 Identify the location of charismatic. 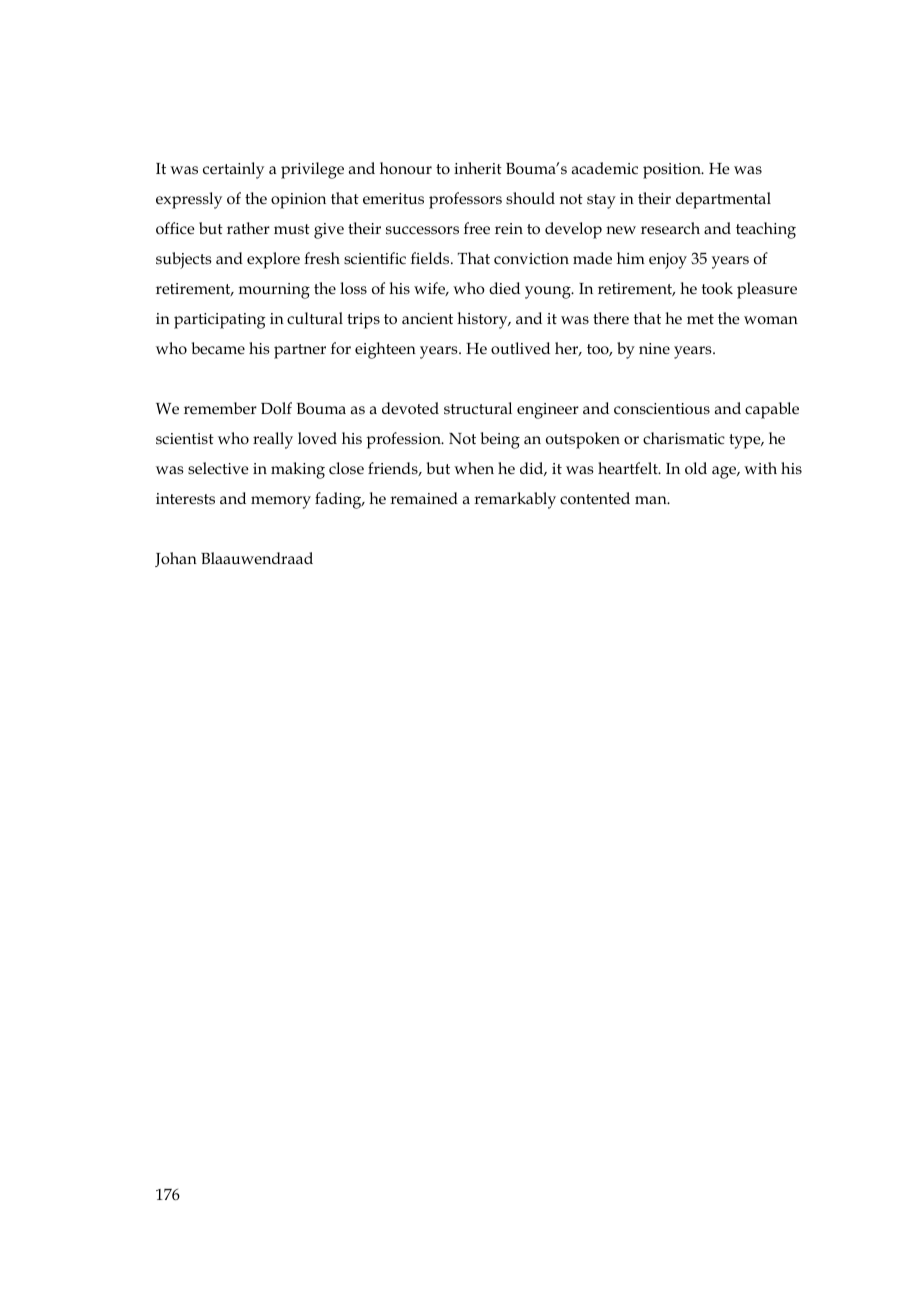
(684, 438).
